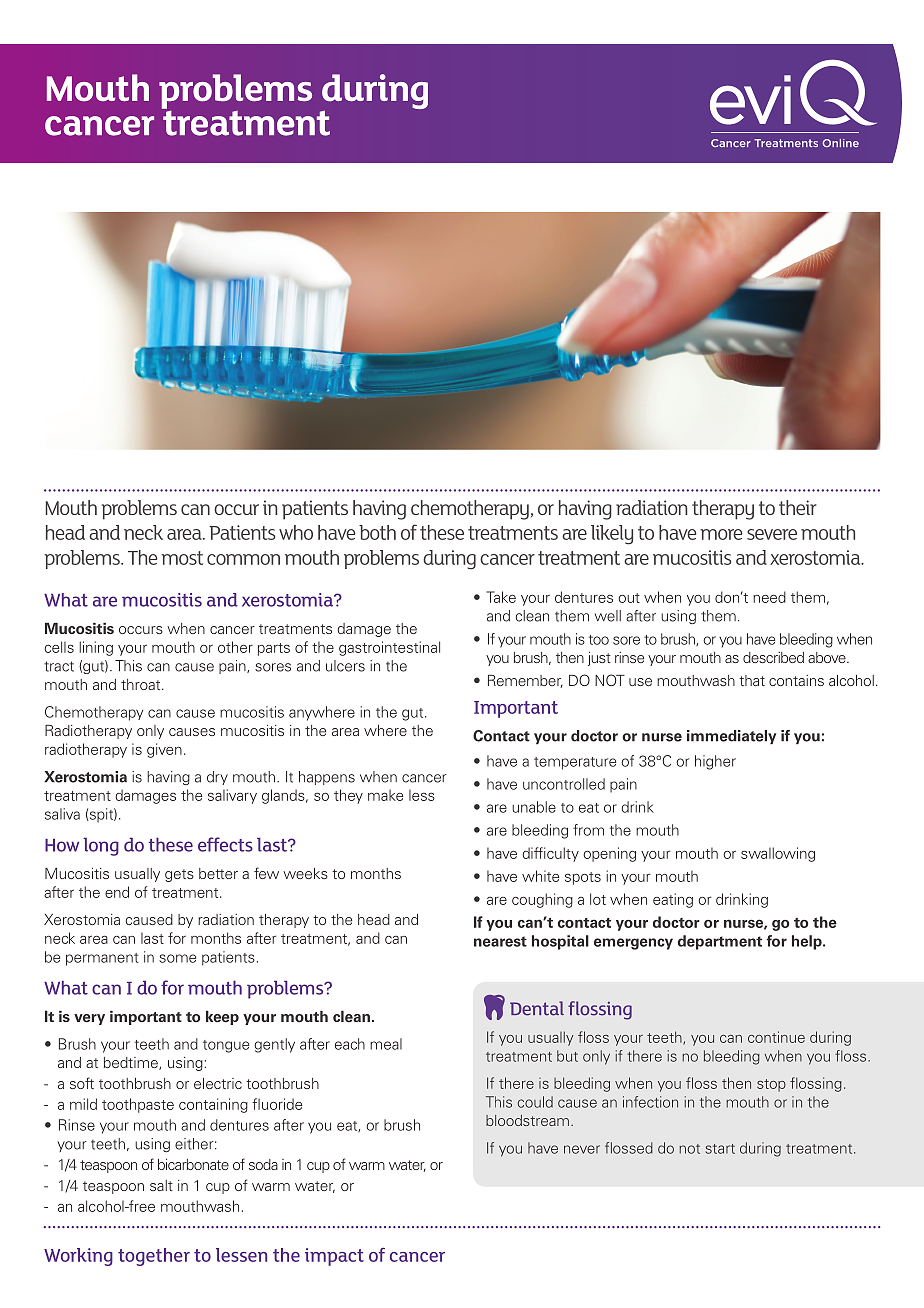 Image resolution: width=924 pixels, height=1308 pixels. Describe the element at coordinates (776, 1037) in the screenshot. I see `continue` at that location.
